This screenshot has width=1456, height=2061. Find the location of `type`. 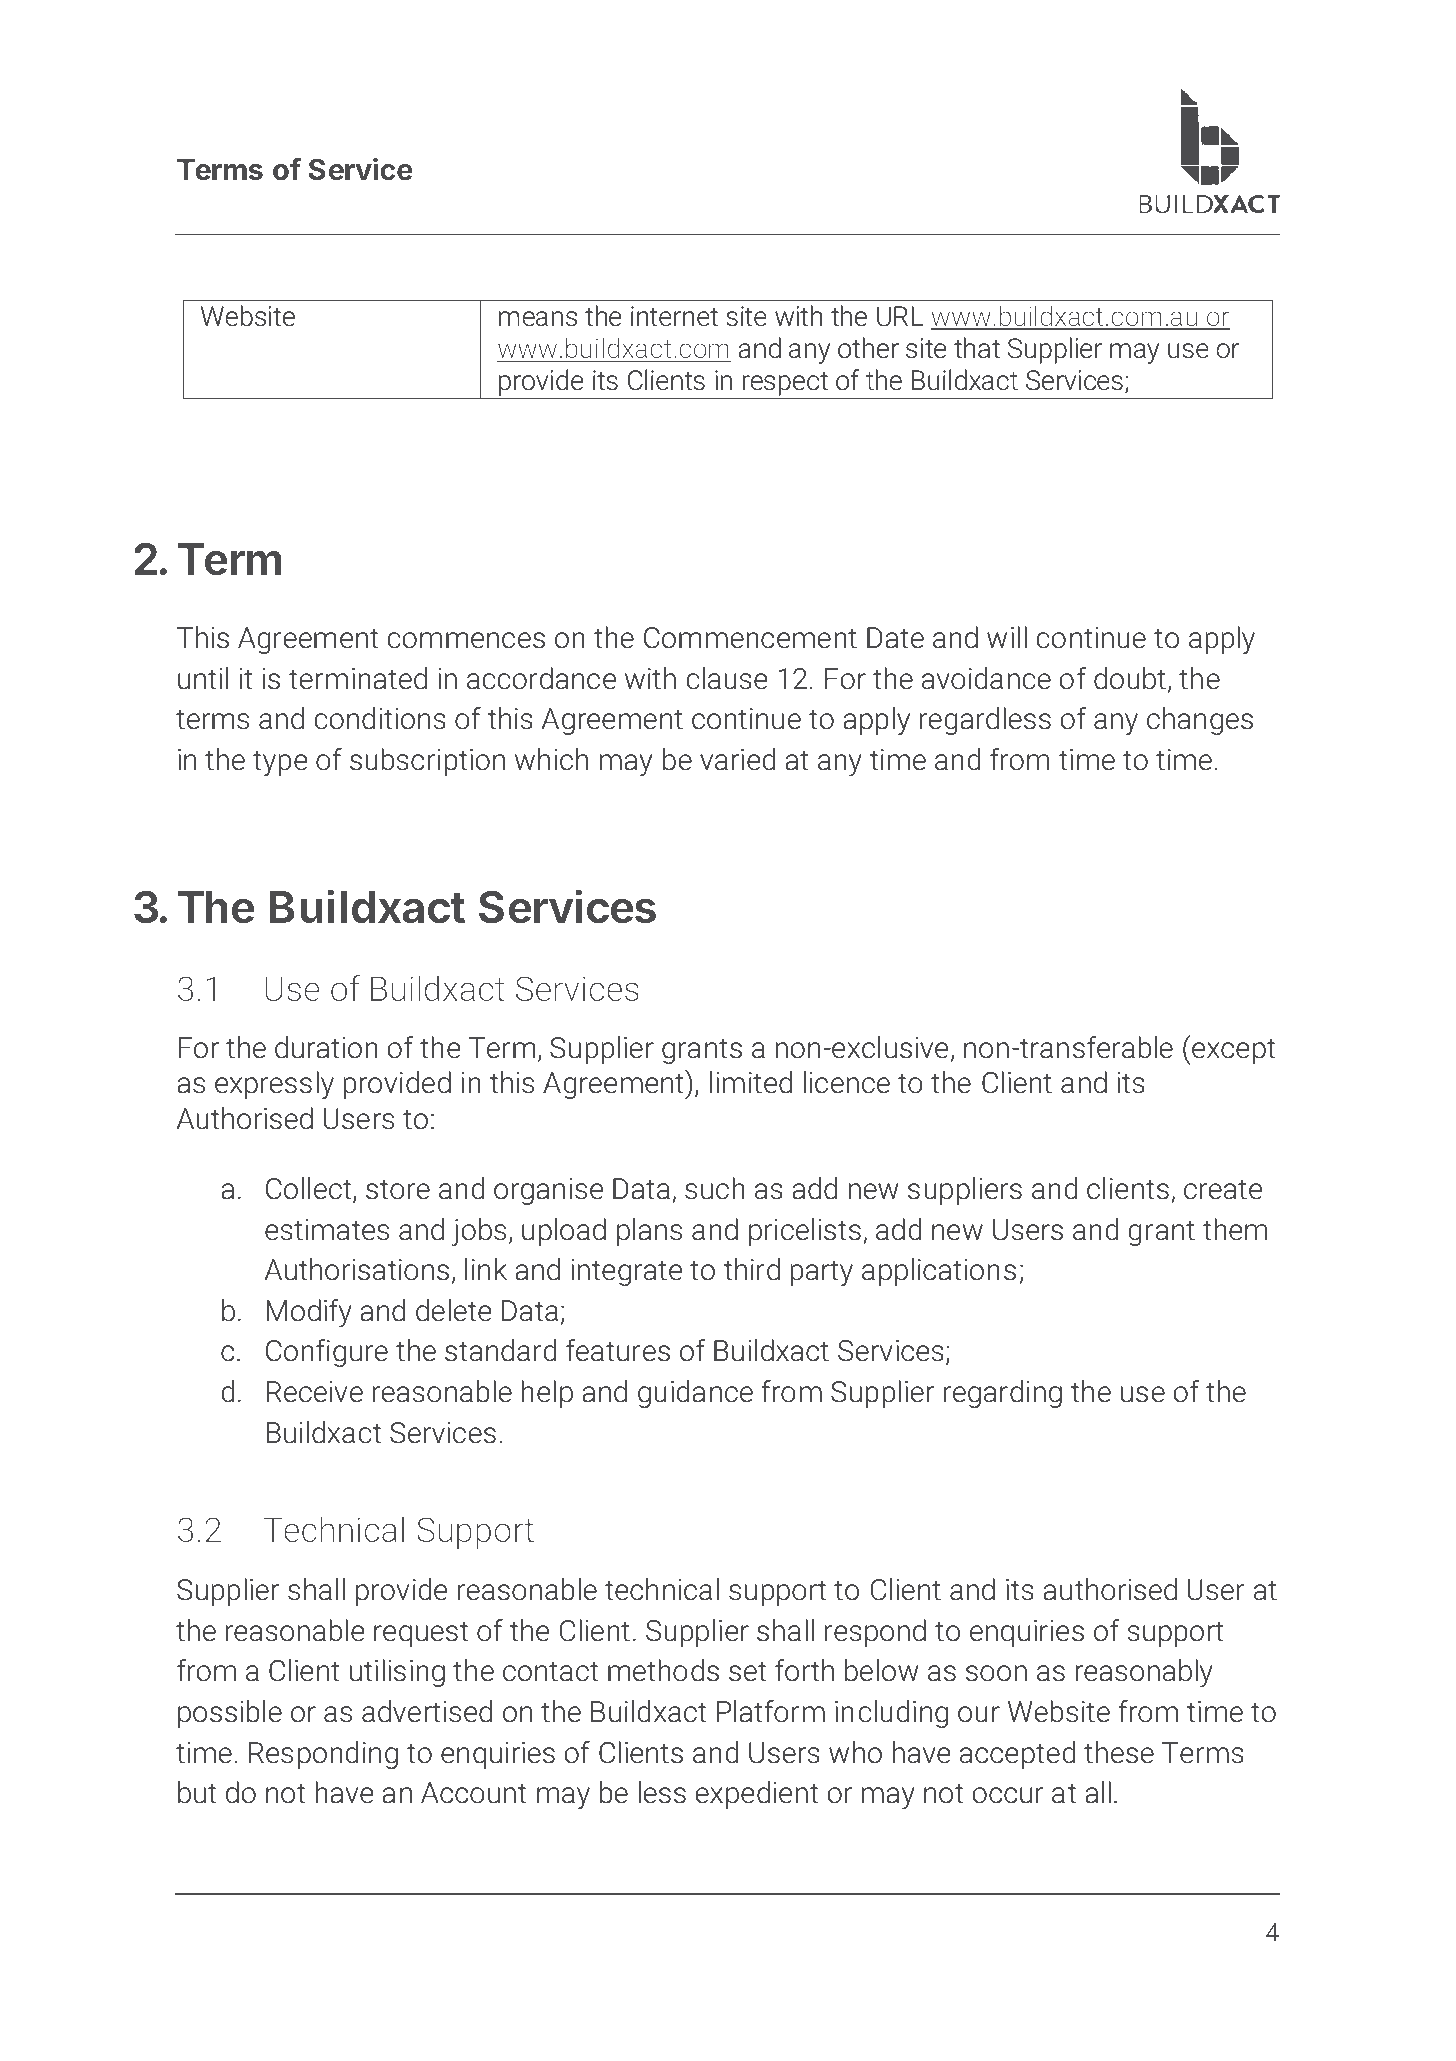

type is located at coordinates (280, 763).
